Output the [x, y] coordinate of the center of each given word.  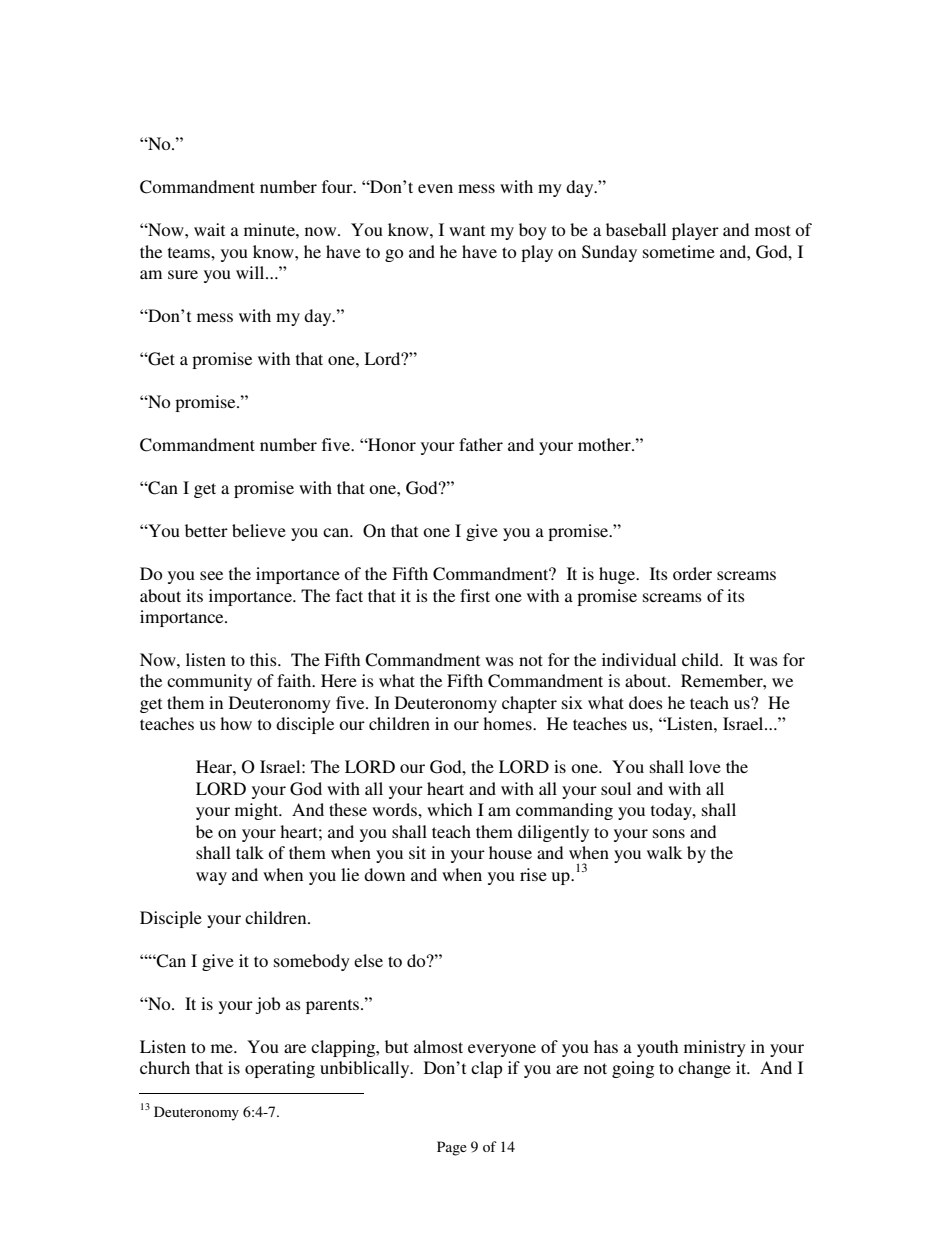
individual [639, 659]
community [209, 682]
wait [209, 229]
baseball [636, 229]
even [435, 188]
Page [452, 1148]
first [475, 595]
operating [280, 1069]
